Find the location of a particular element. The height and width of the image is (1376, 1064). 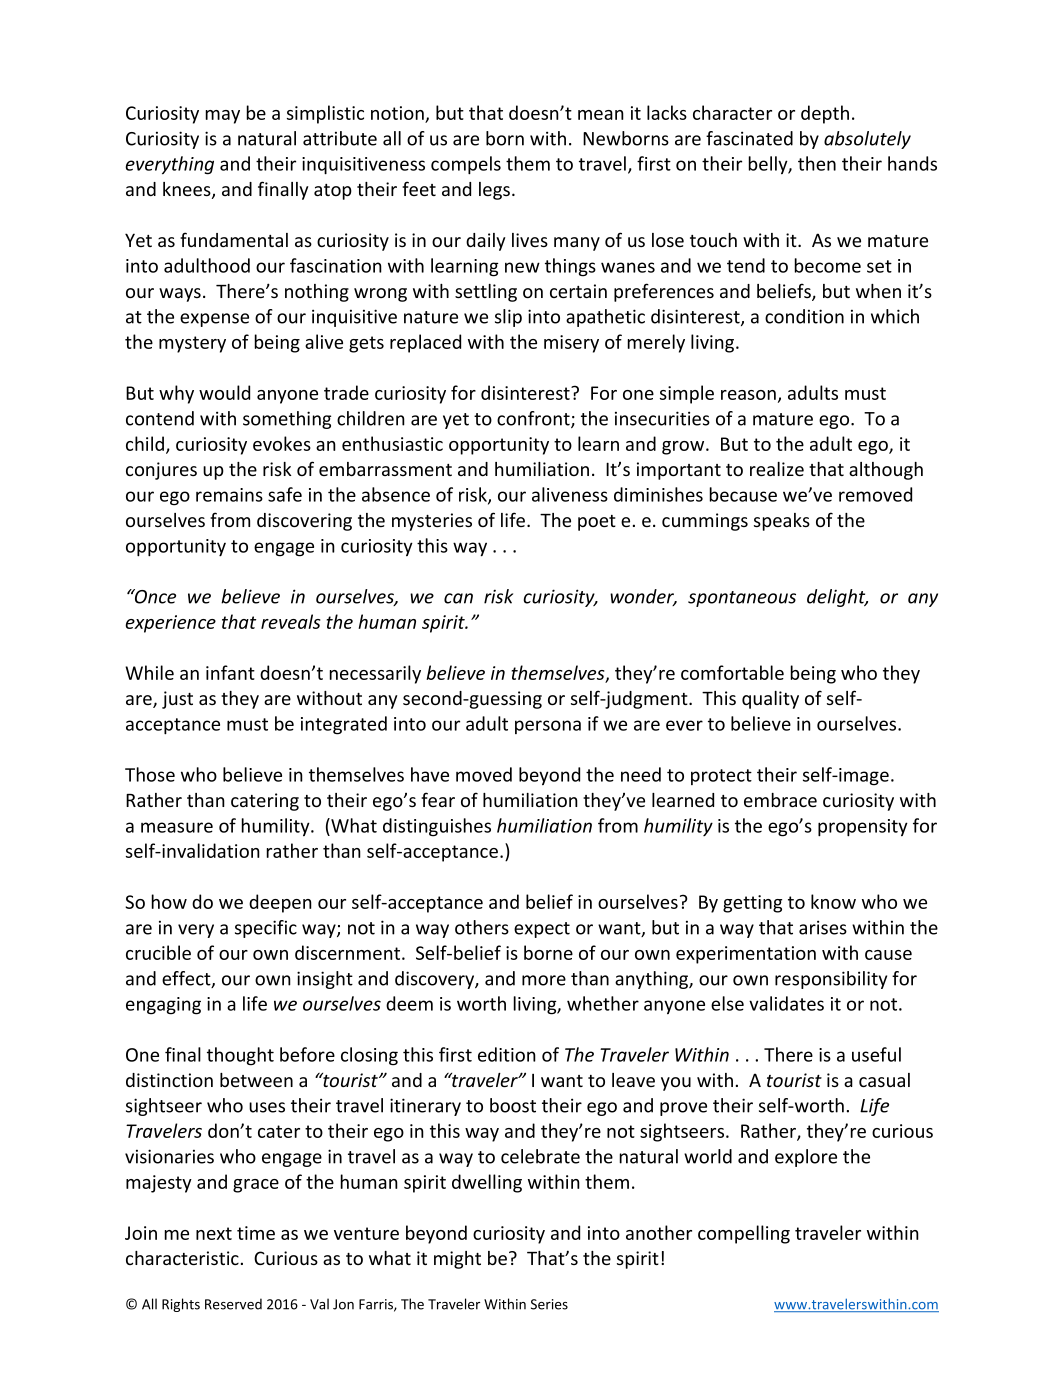

deepen is located at coordinates (280, 903).
